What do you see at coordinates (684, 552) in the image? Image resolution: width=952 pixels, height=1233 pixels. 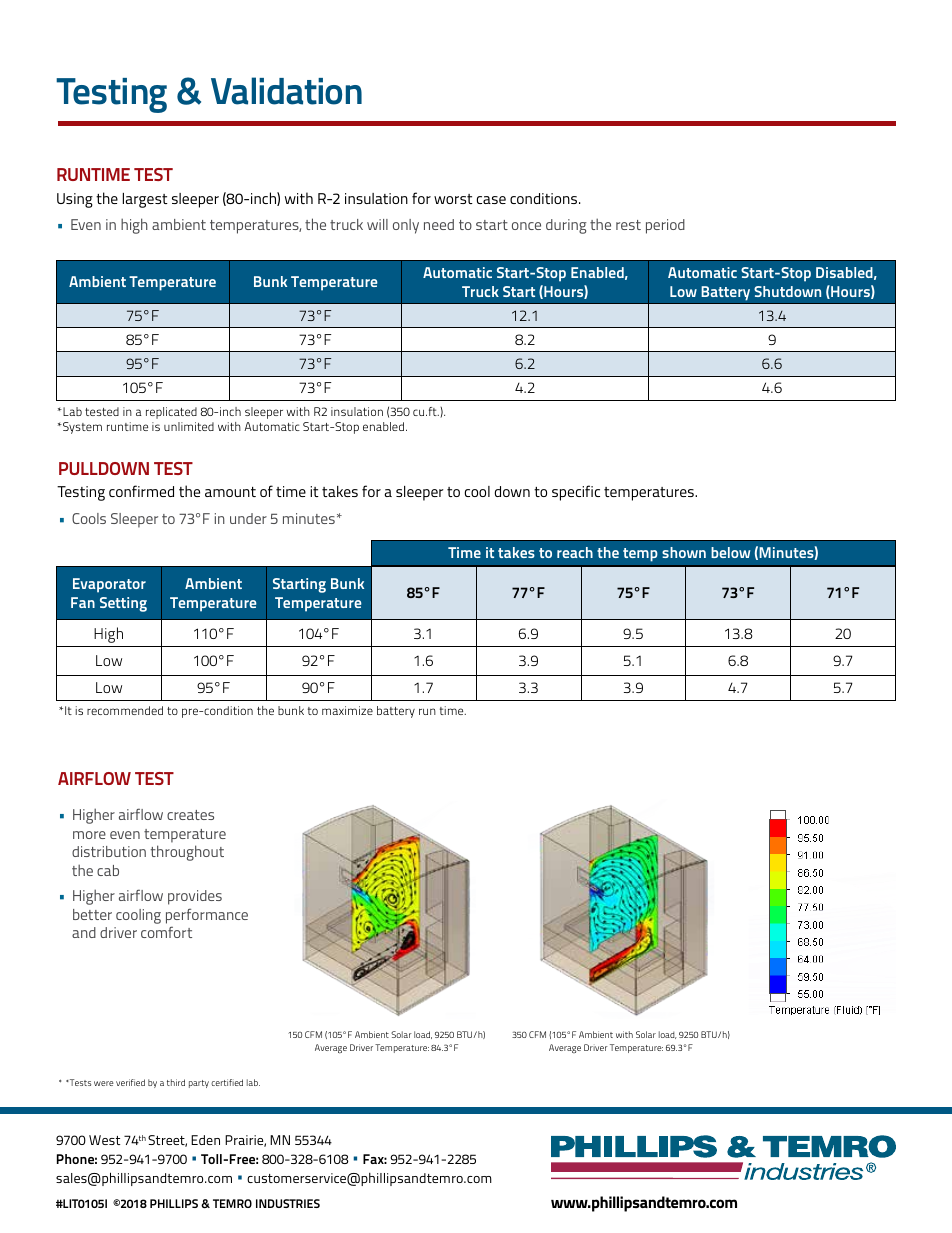 I see `shown` at bounding box center [684, 552].
